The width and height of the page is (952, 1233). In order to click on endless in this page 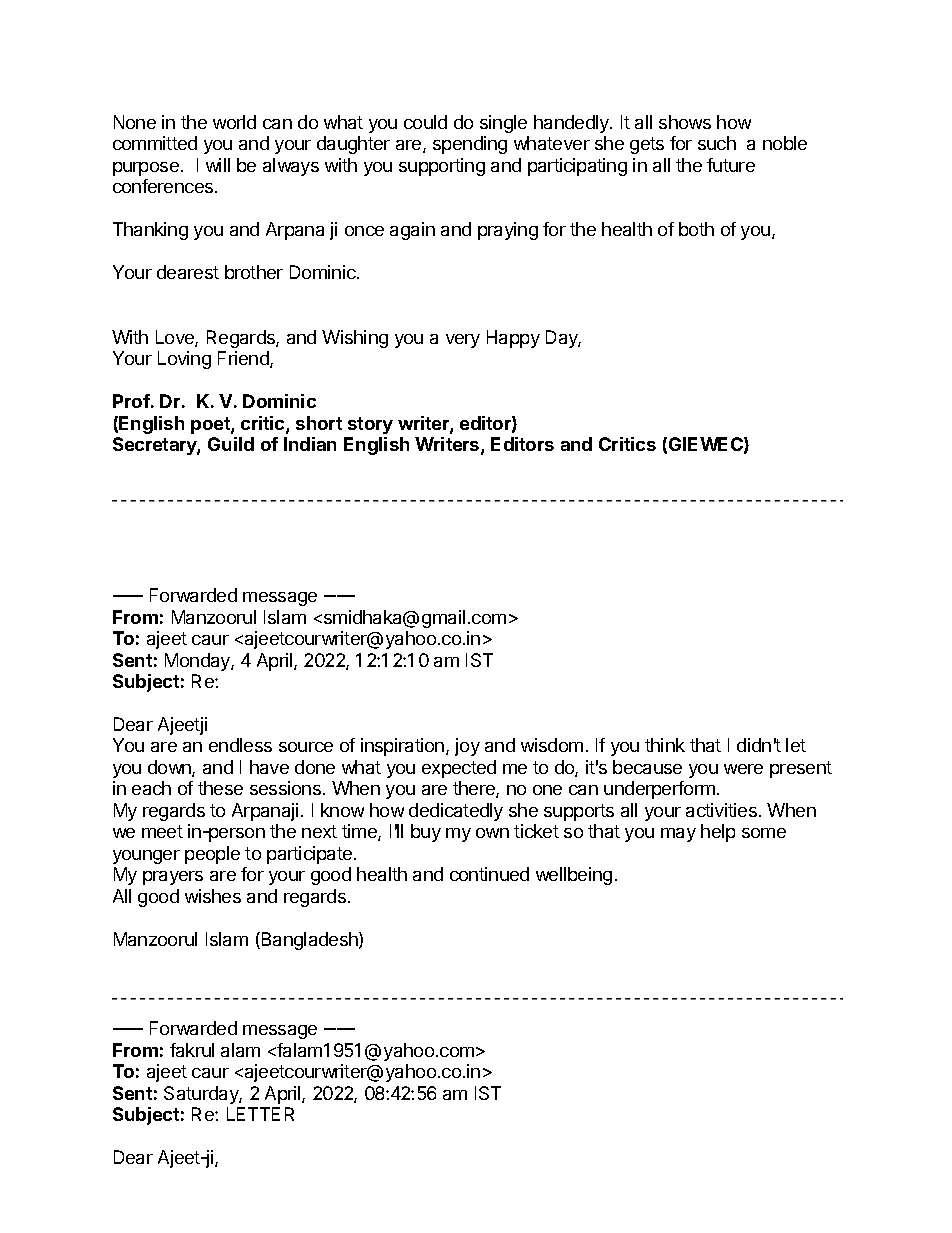, I will do `click(240, 745)`.
